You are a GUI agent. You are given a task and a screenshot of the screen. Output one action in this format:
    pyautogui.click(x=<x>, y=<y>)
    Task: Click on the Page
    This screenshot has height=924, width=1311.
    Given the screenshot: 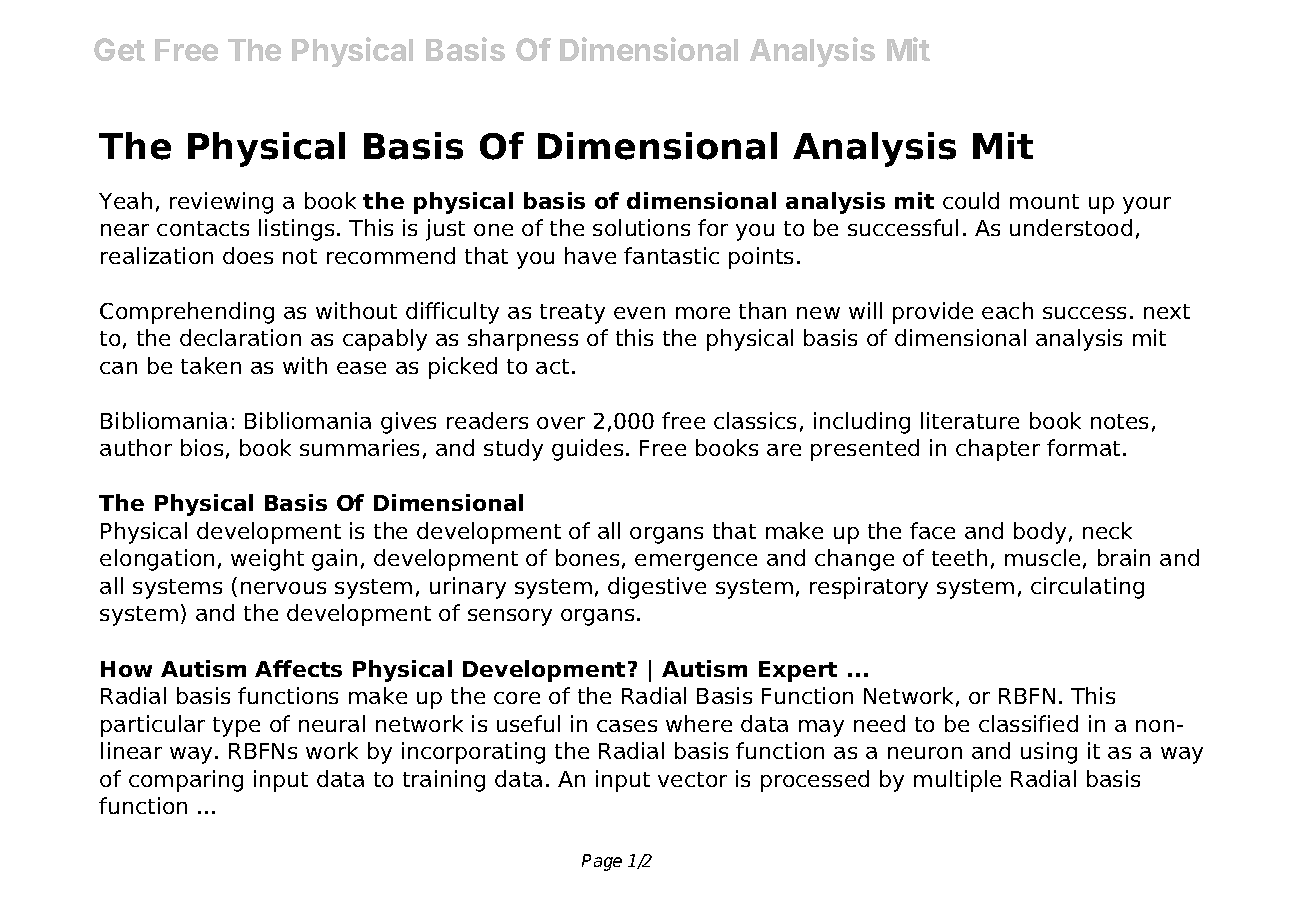 What is the action you would take?
    pyautogui.click(x=602, y=862)
